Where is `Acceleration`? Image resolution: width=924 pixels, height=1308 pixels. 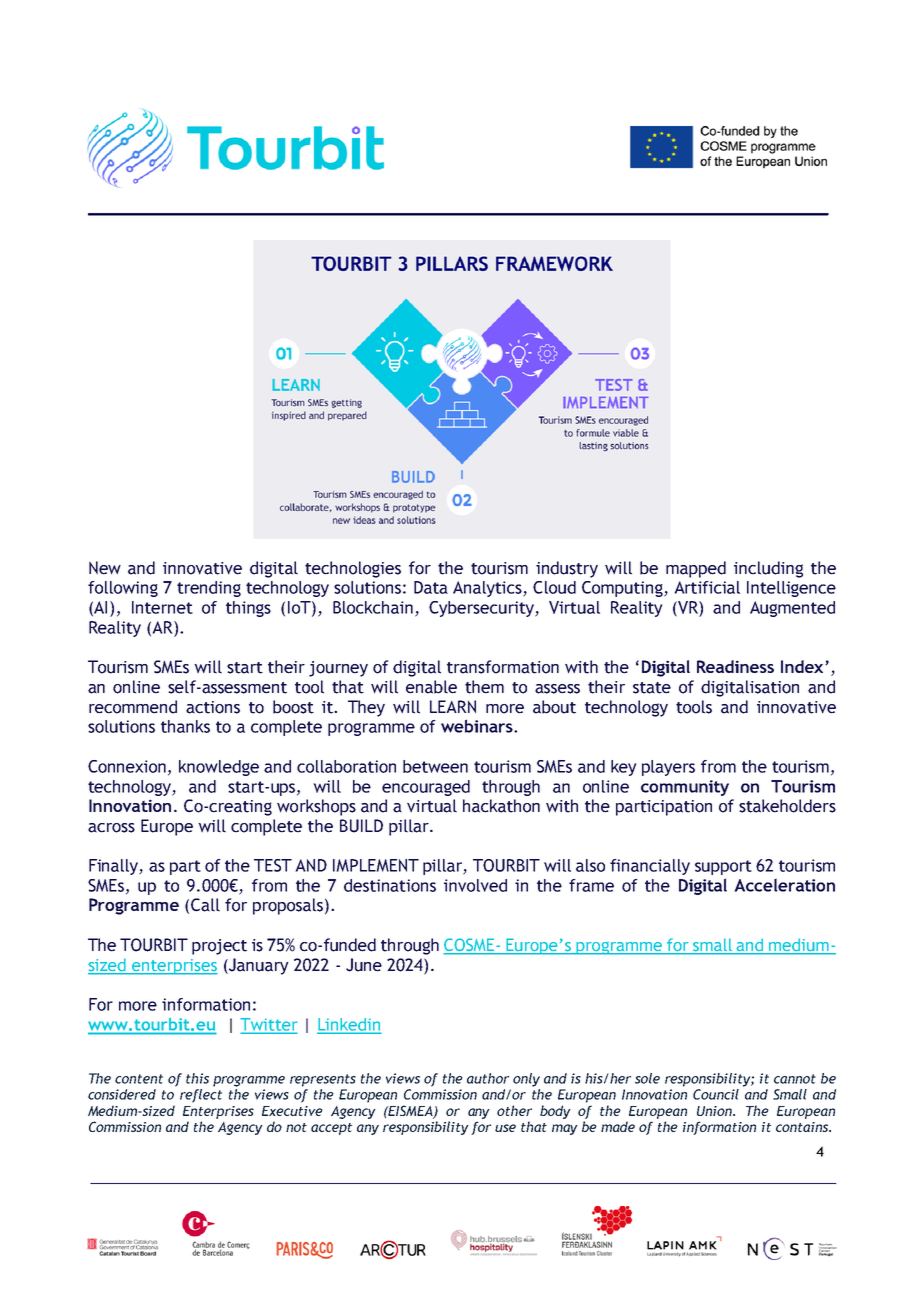 Acceleration is located at coordinates (784, 885).
